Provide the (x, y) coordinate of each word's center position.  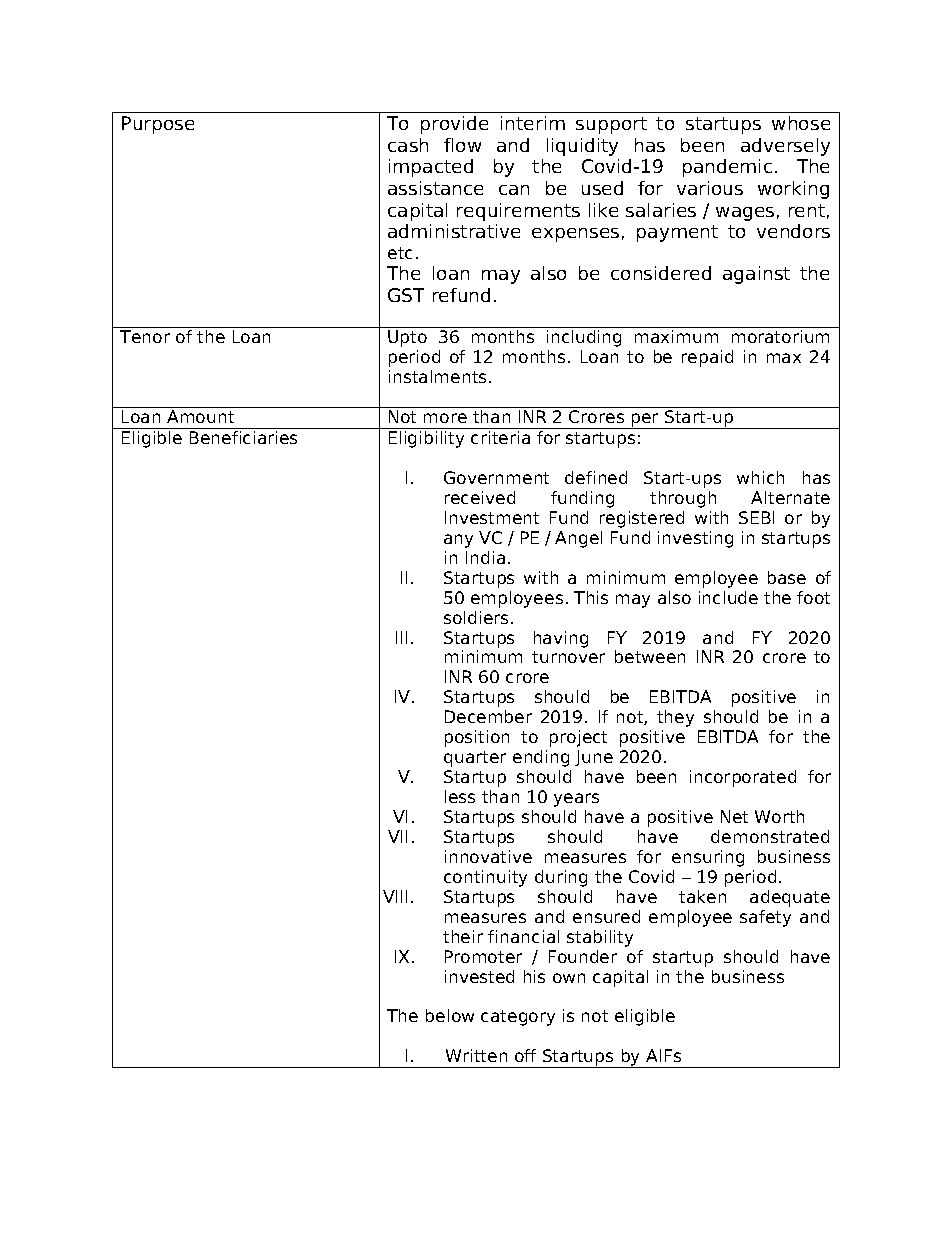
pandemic (727, 168)
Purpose (158, 125)
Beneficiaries (243, 437)
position (477, 738)
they (675, 718)
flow (462, 145)
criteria (500, 437)
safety (765, 918)
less (460, 796)
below (450, 1015)
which (760, 477)
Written (476, 1055)
